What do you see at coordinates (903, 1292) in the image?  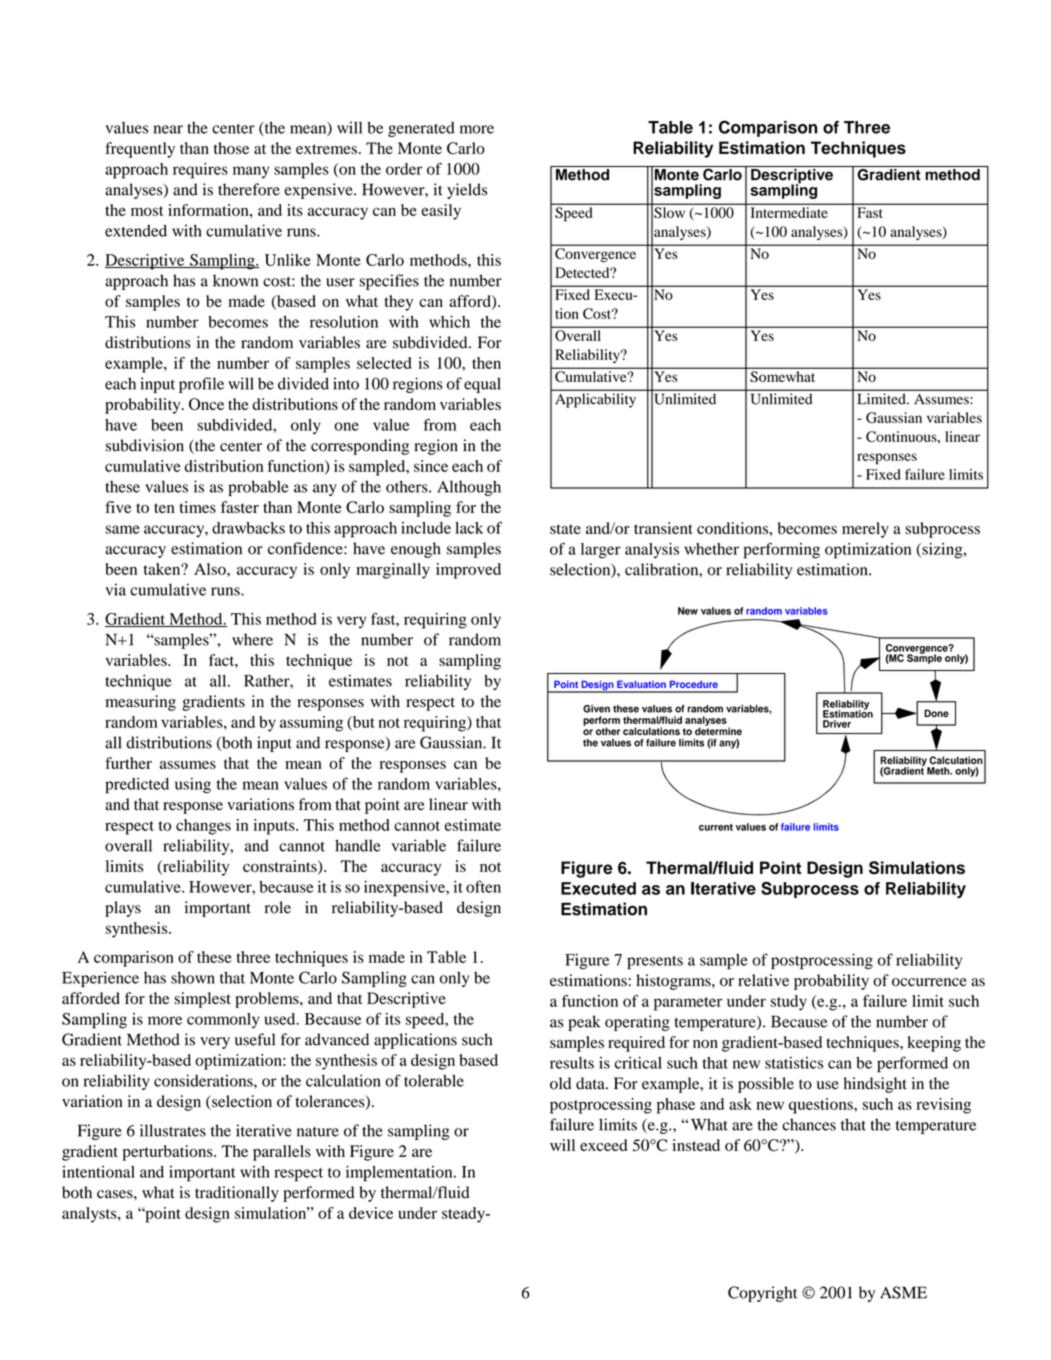 I see `ASME` at bounding box center [903, 1292].
